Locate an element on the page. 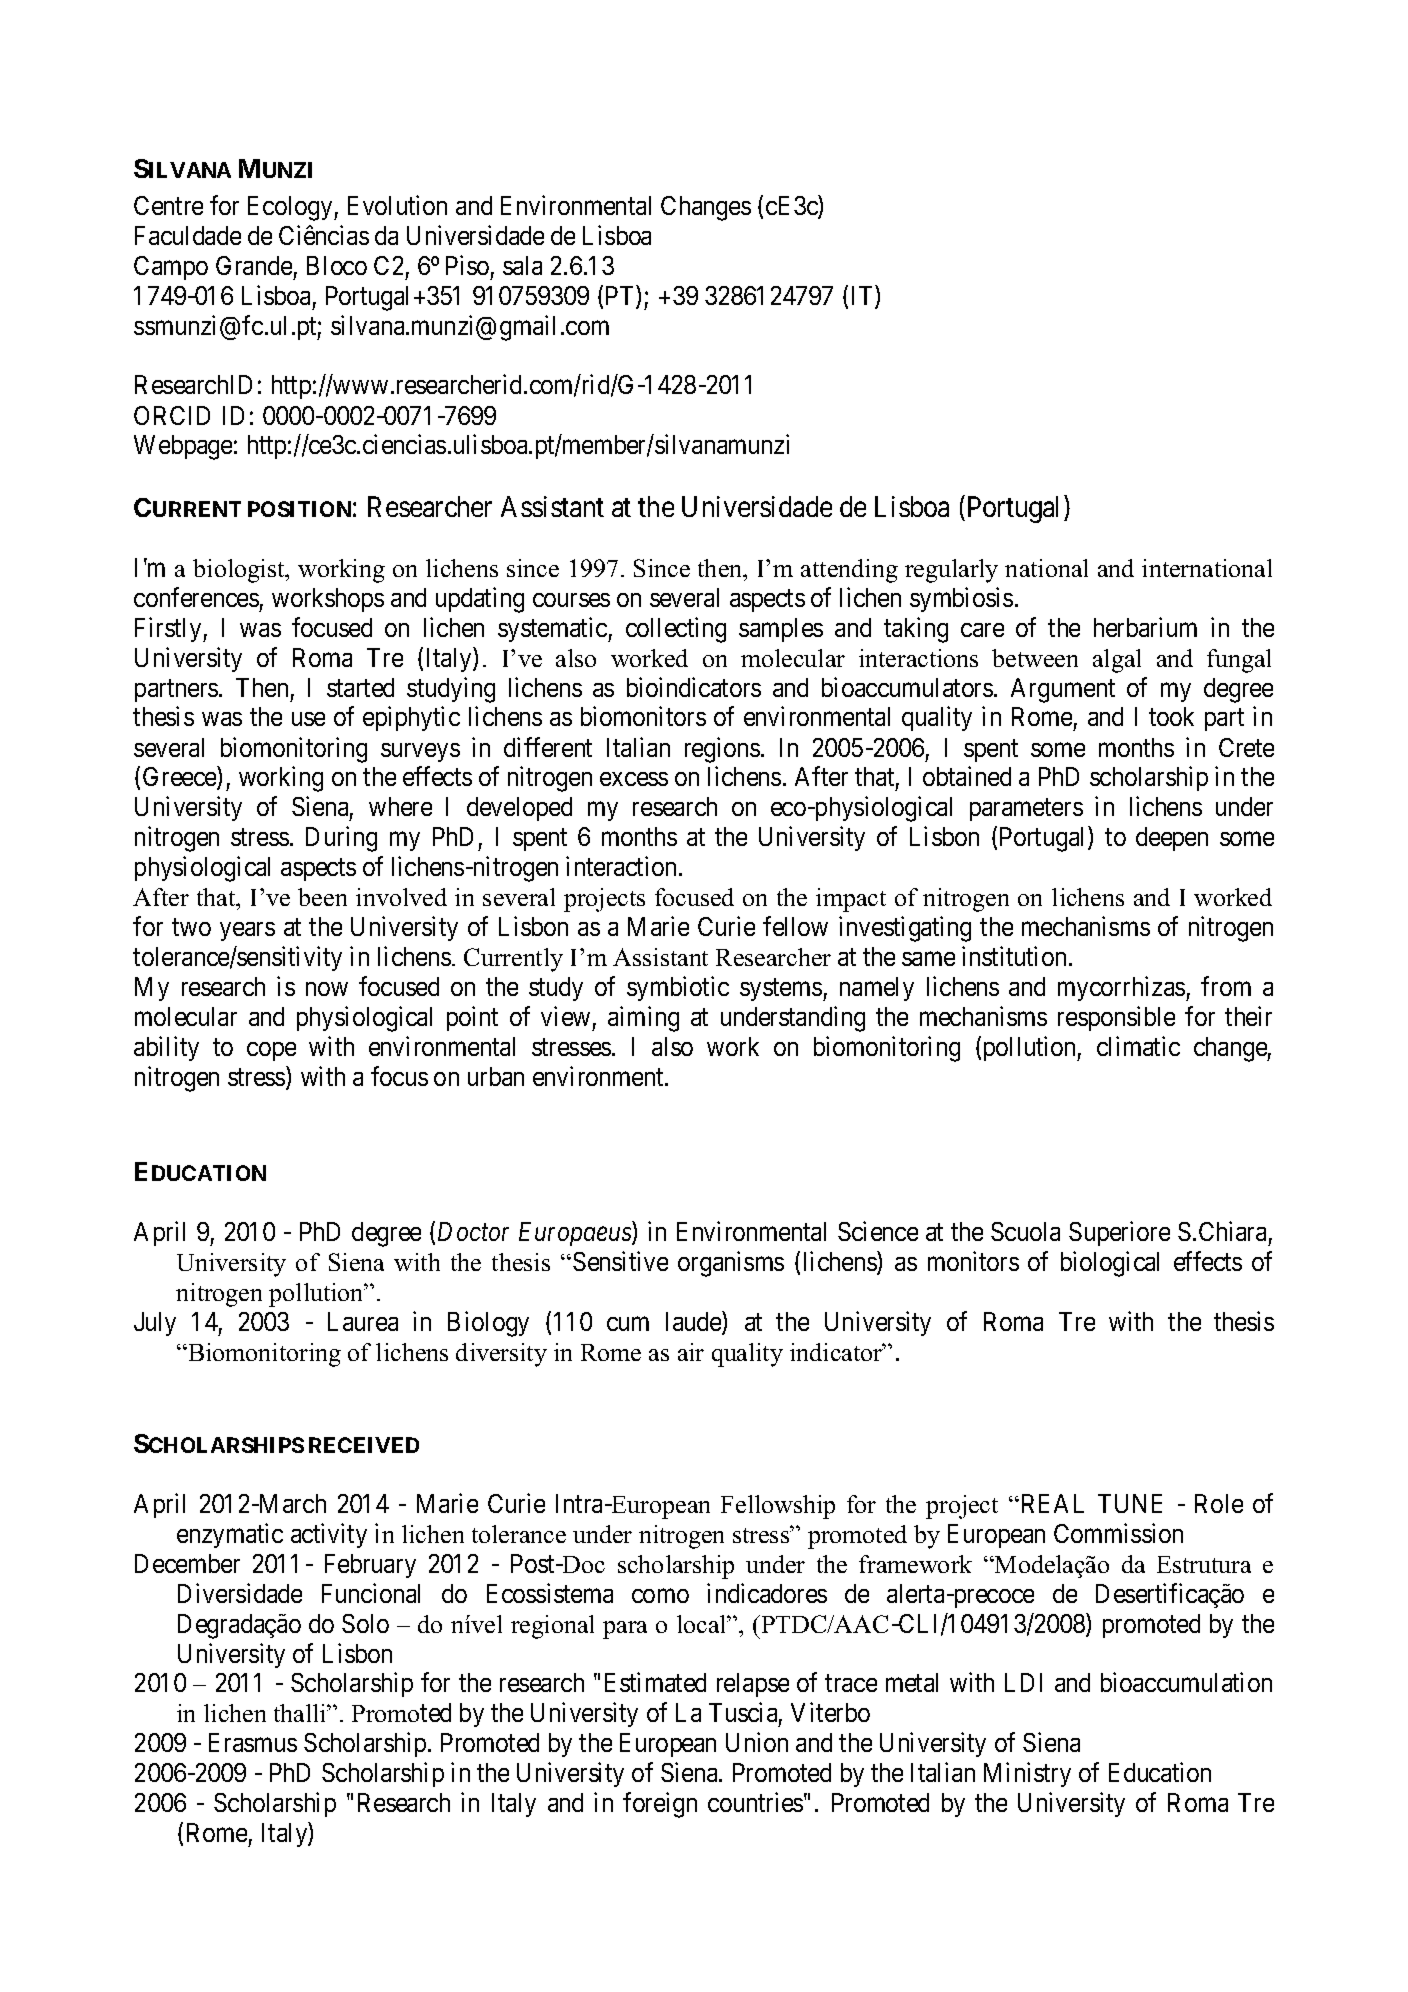  Grande is located at coordinates (254, 265).
